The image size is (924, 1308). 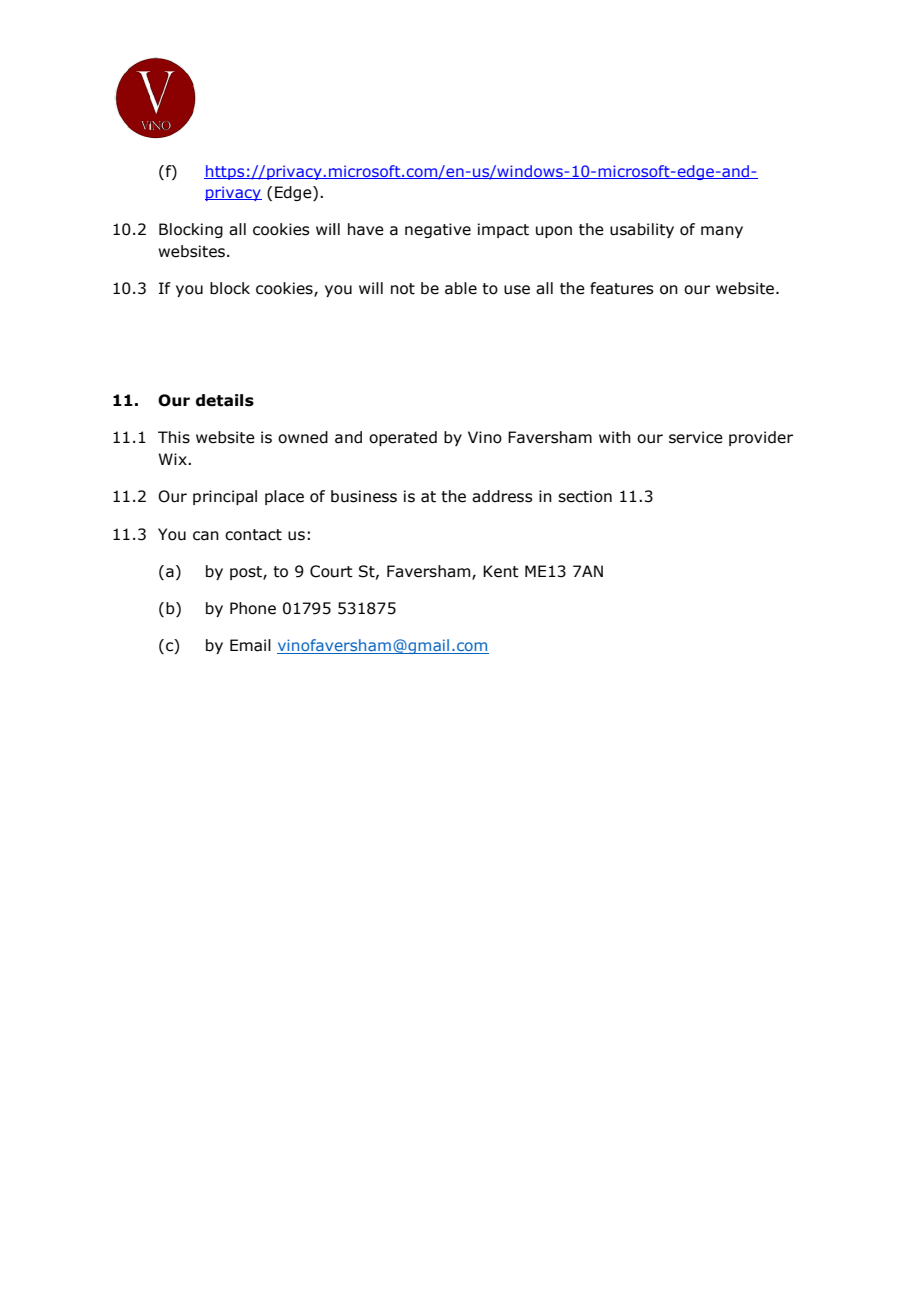 I want to click on details, so click(x=225, y=400).
